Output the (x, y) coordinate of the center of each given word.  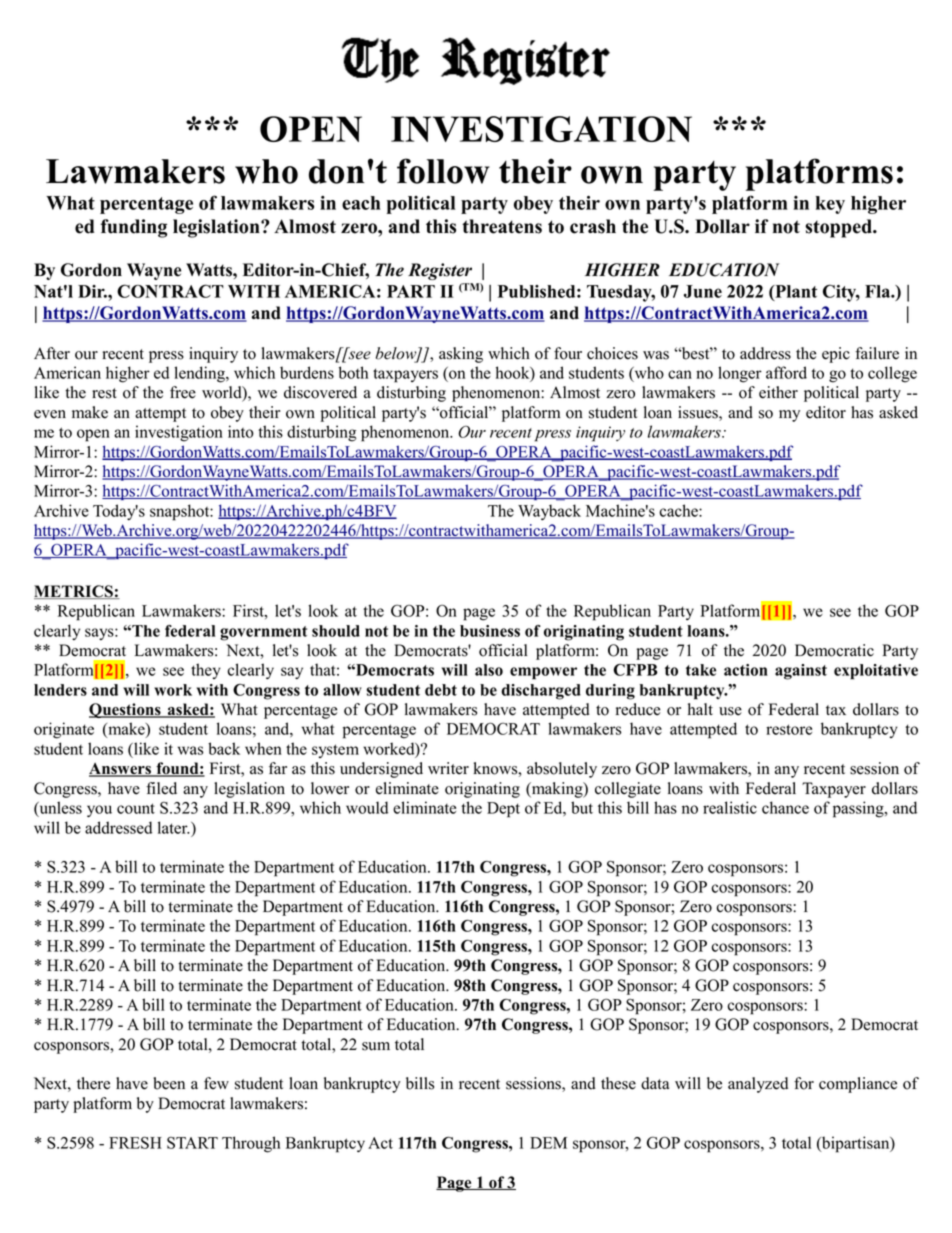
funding (134, 228)
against (801, 672)
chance (785, 807)
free (183, 392)
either (778, 392)
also (489, 670)
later (174, 827)
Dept (503, 810)
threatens (502, 226)
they (206, 671)
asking (461, 355)
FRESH (135, 1142)
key (830, 205)
